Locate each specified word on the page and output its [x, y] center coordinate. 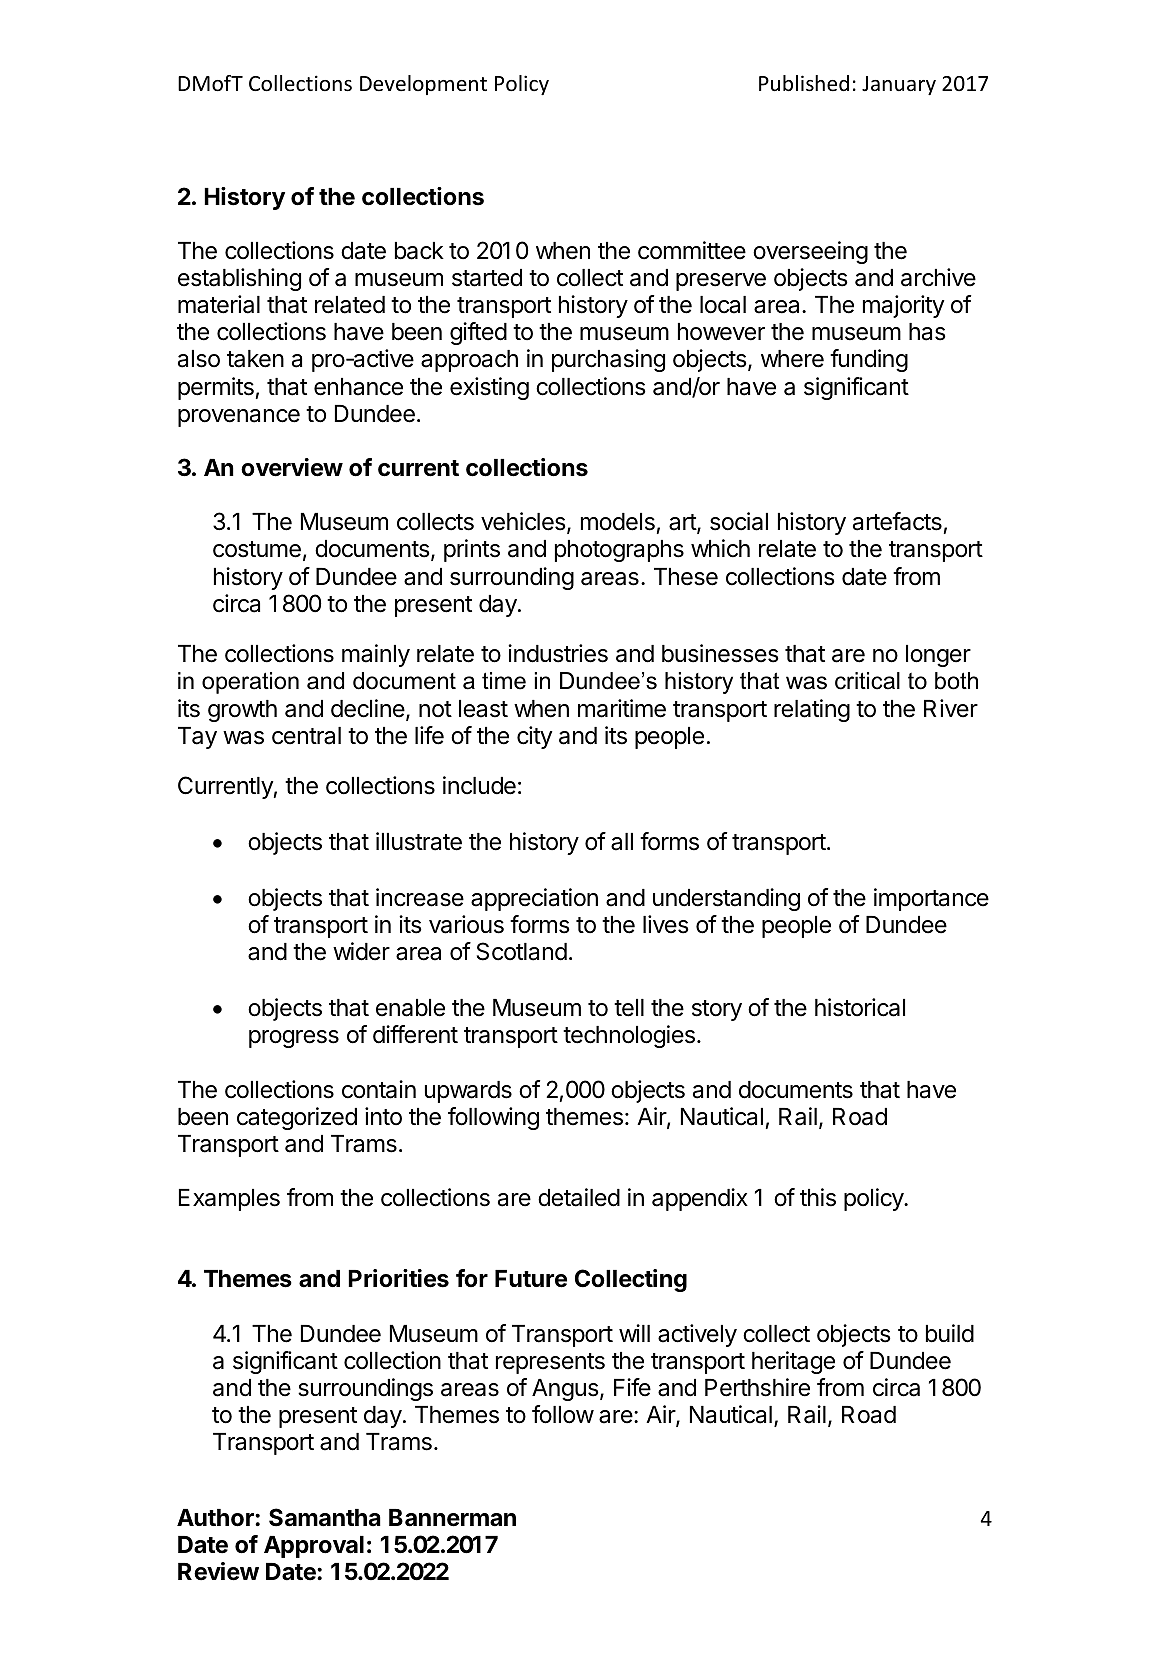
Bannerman [452, 1518]
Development [423, 85]
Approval [314, 1547]
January [899, 85]
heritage [793, 1362]
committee [692, 250]
